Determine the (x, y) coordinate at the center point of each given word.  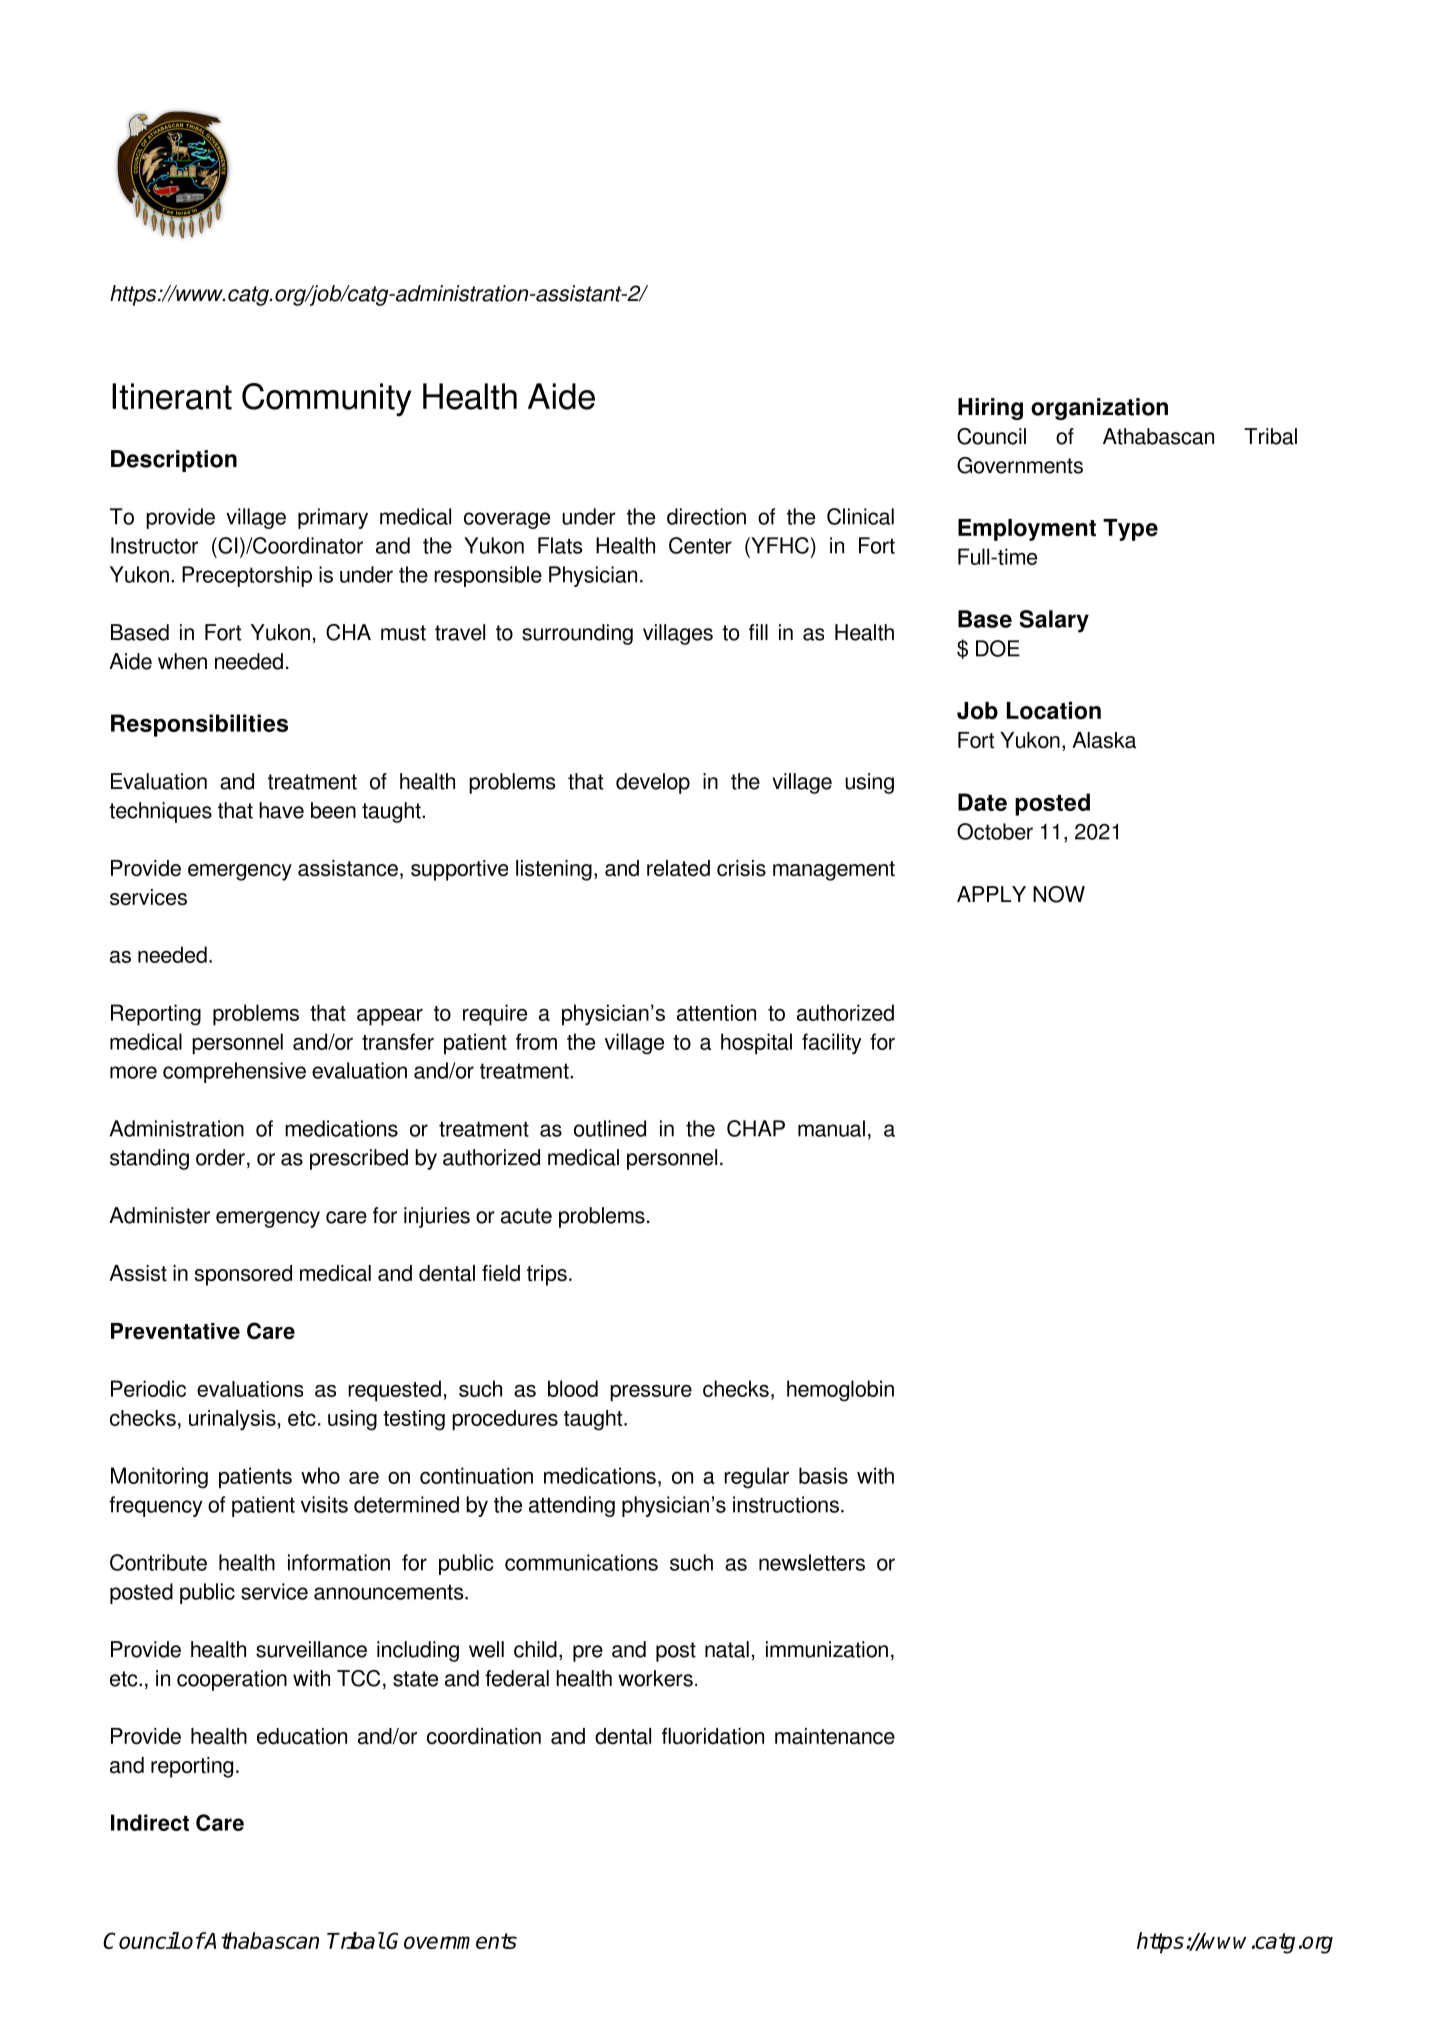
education (302, 1736)
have (281, 810)
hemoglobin (840, 1391)
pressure (651, 1393)
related (678, 868)
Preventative (175, 1331)
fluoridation (713, 1736)
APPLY (991, 894)
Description (174, 461)
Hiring (990, 409)
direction (706, 516)
